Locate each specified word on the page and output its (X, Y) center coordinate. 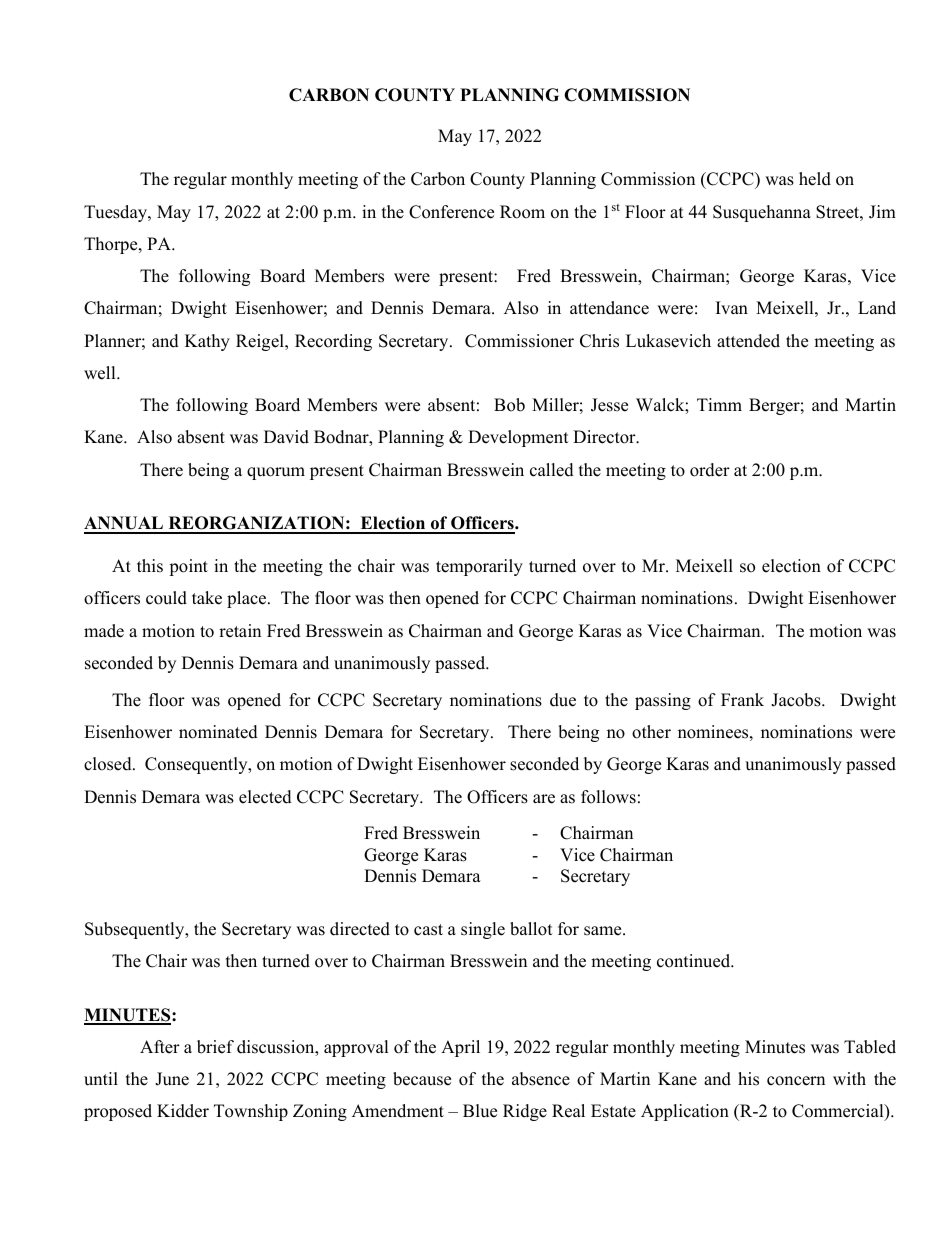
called (552, 470)
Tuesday (116, 213)
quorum (276, 473)
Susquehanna (762, 213)
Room (522, 212)
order (710, 470)
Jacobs (797, 700)
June (172, 1079)
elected (265, 797)
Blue (480, 1111)
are (544, 799)
